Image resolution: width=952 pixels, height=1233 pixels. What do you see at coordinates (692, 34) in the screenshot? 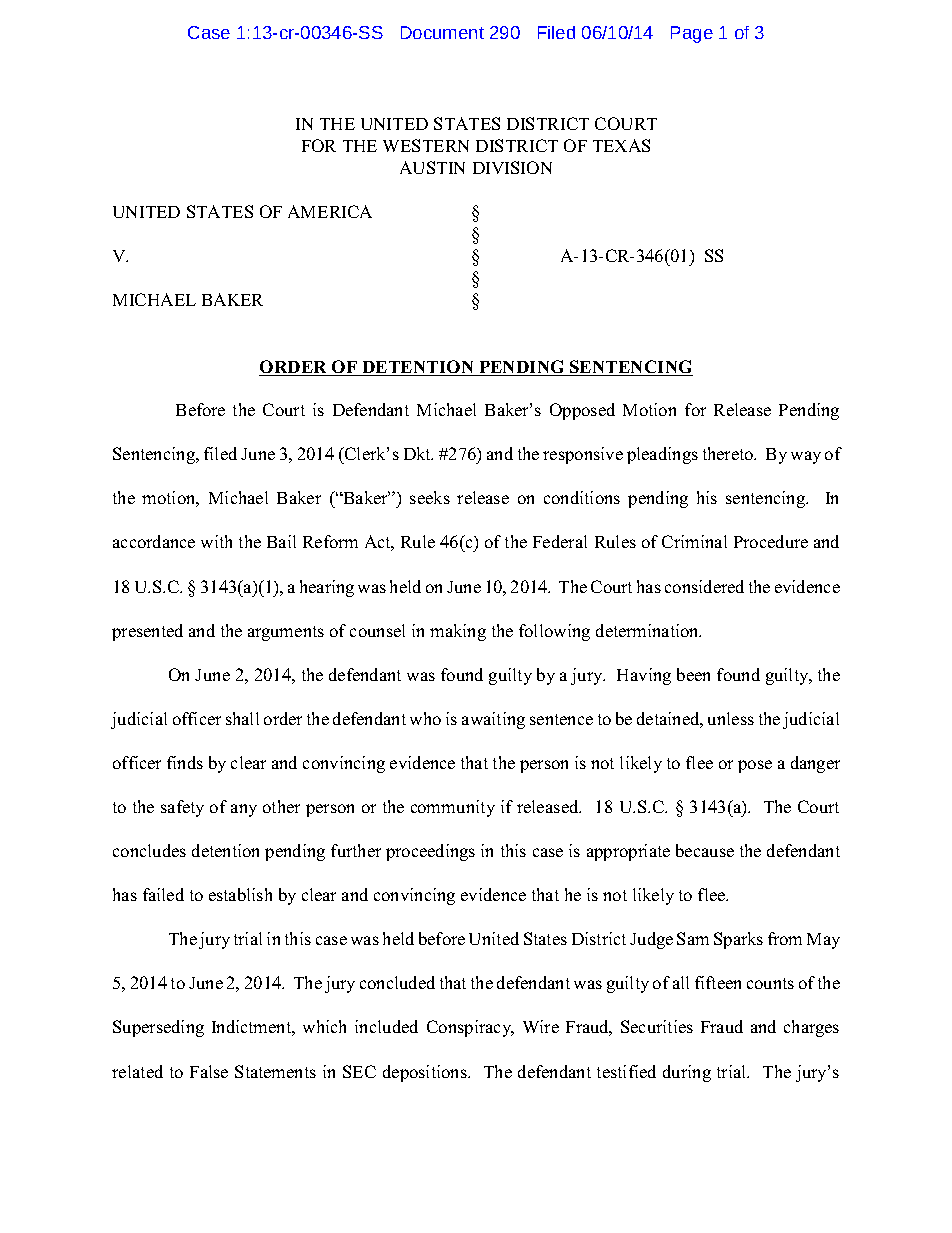
I see `Page` at bounding box center [692, 34].
